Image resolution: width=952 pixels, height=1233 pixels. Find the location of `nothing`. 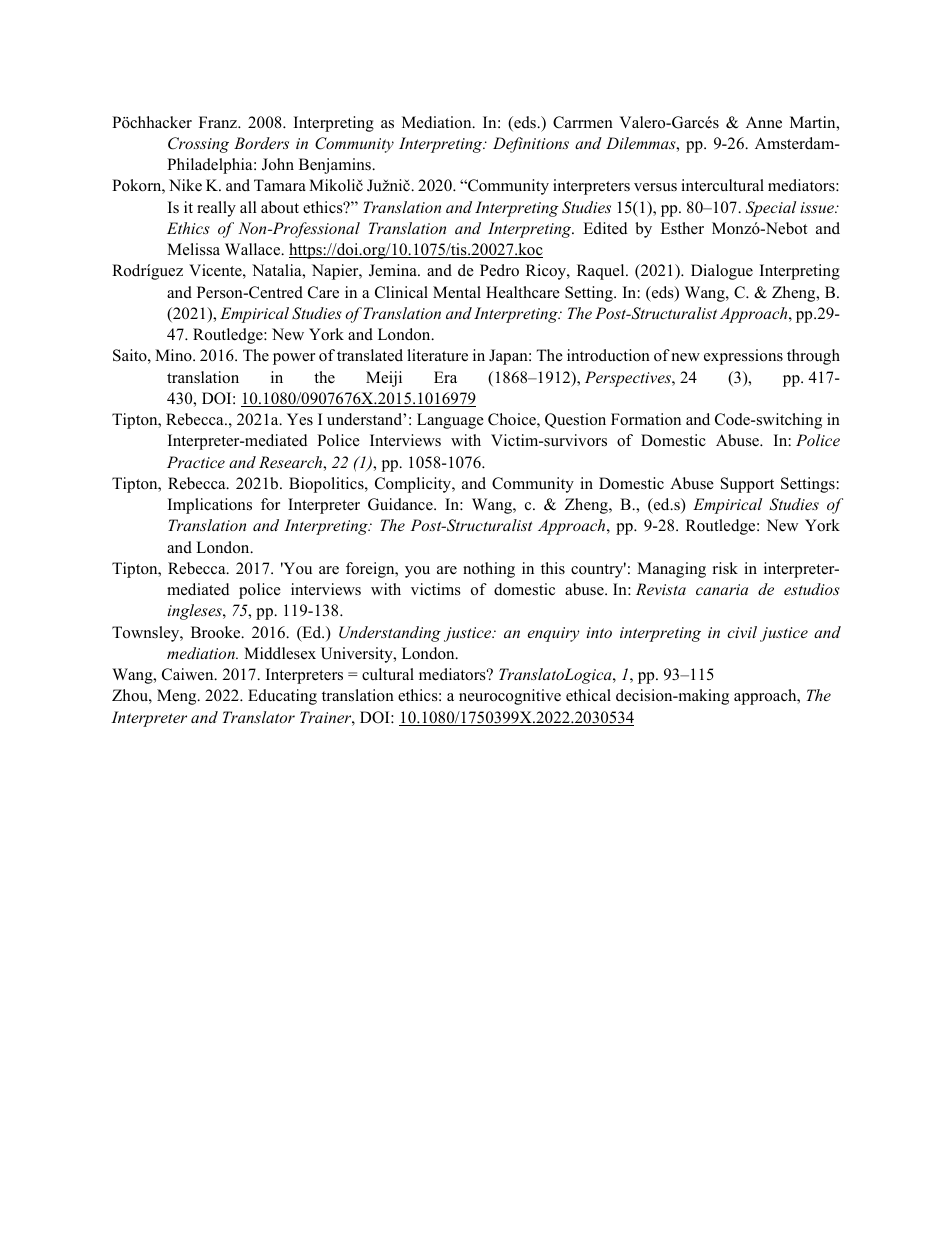

nothing is located at coordinates (489, 570).
